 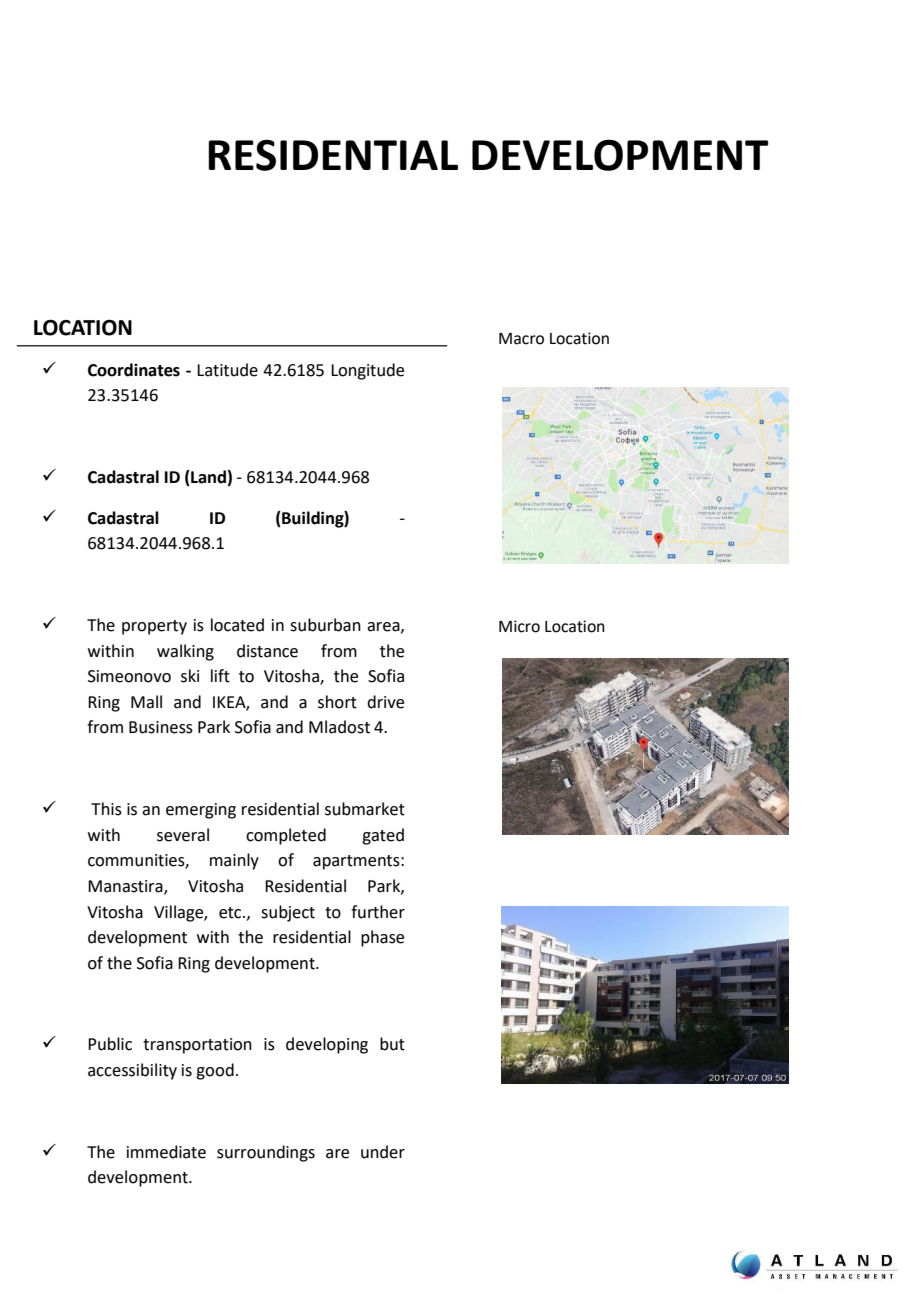 I want to click on Macro, so click(x=521, y=339).
